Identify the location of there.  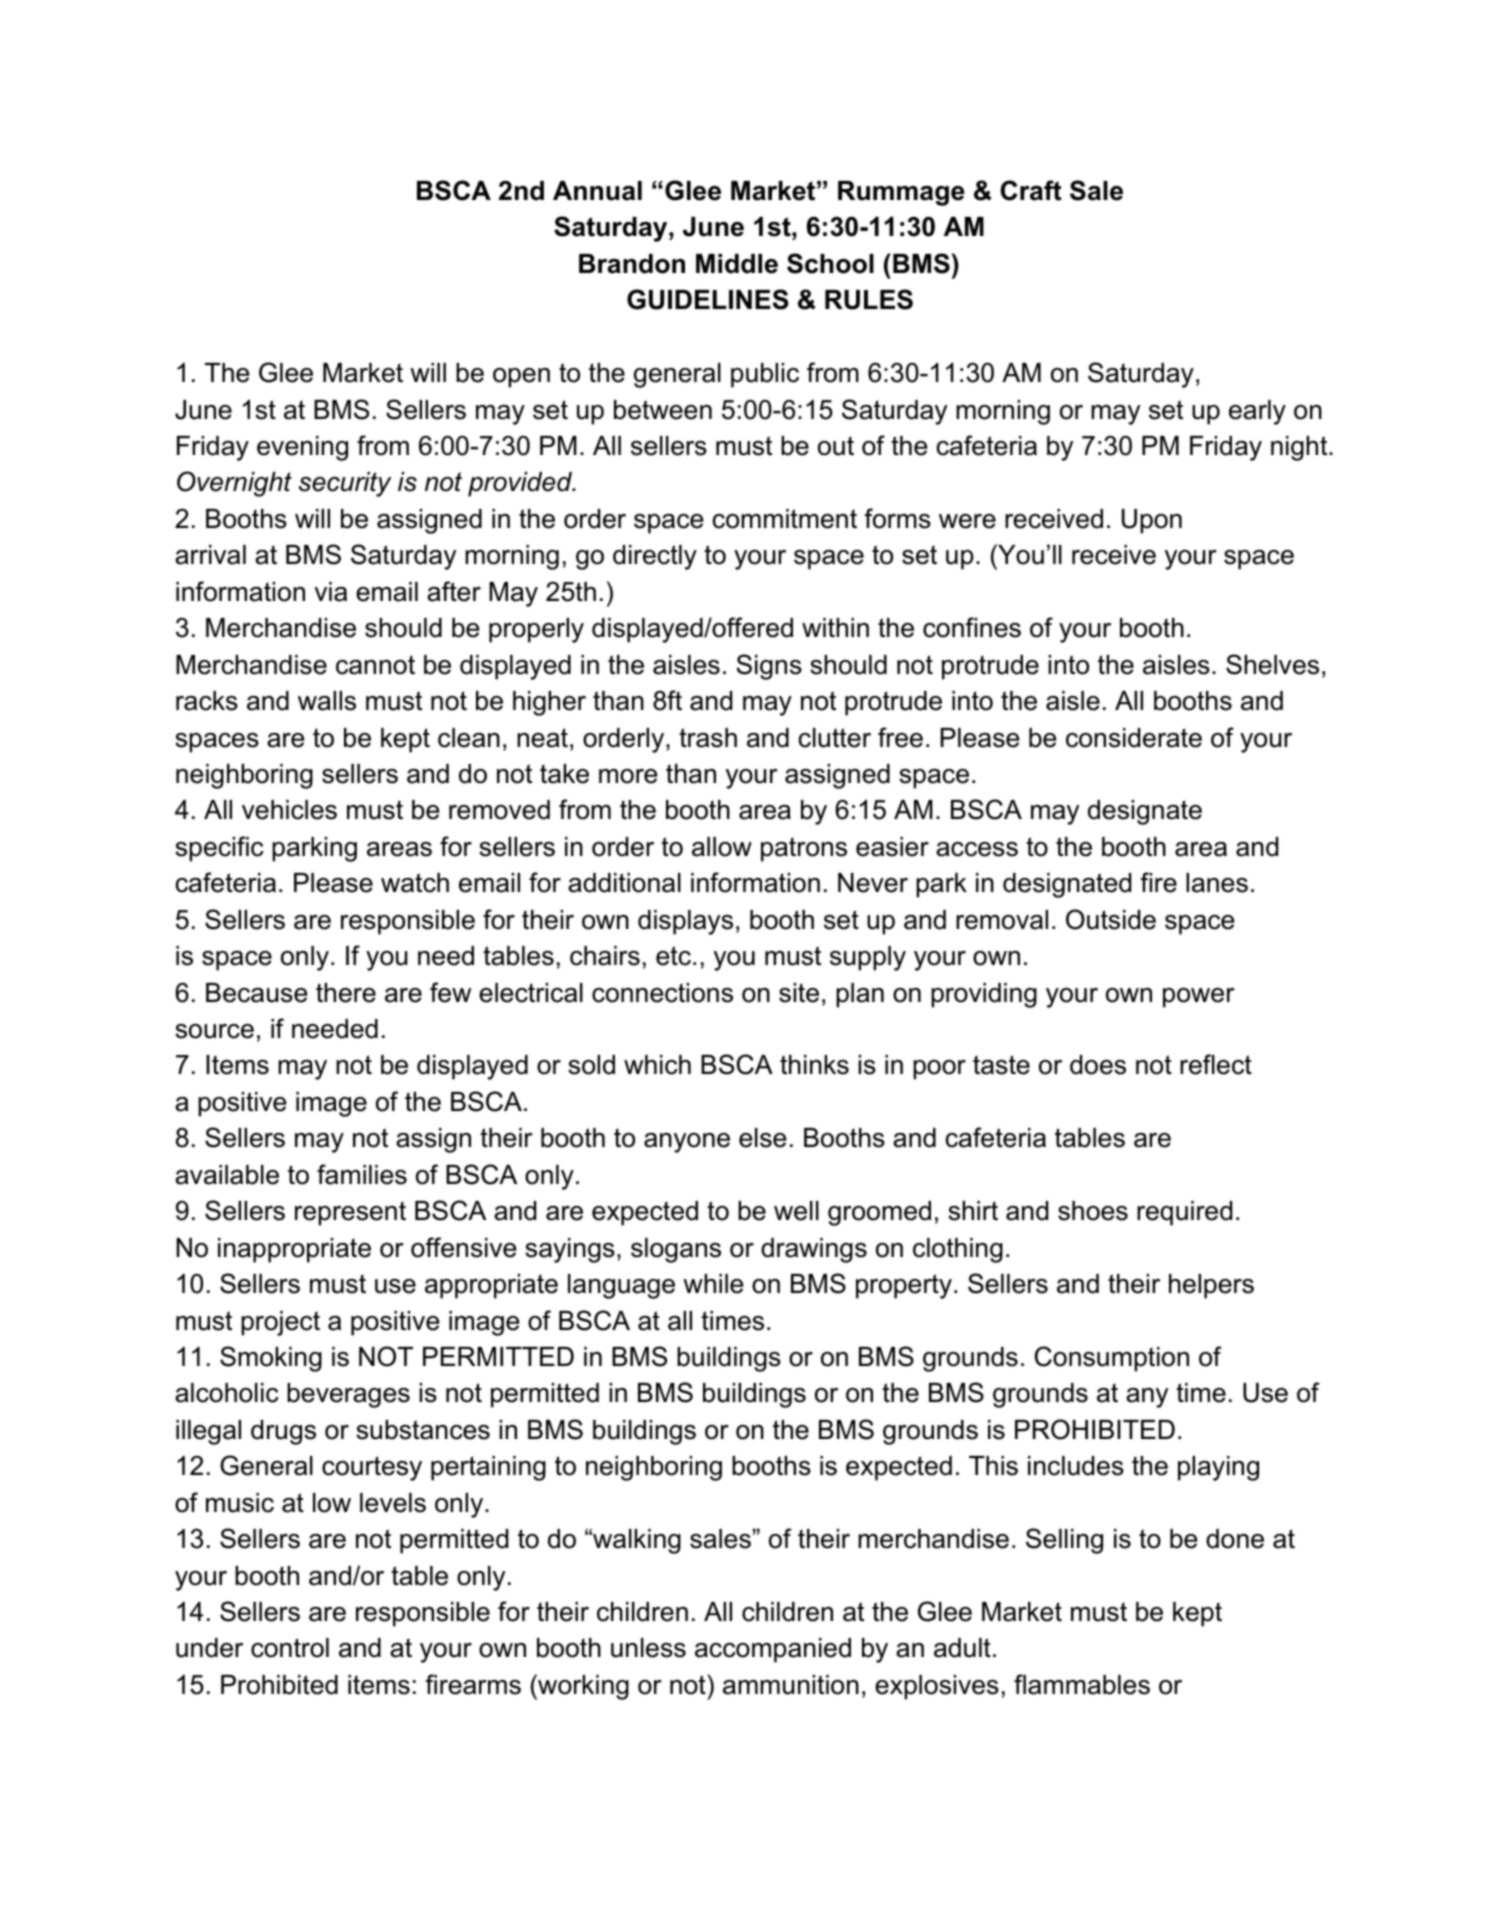
(346, 993).
